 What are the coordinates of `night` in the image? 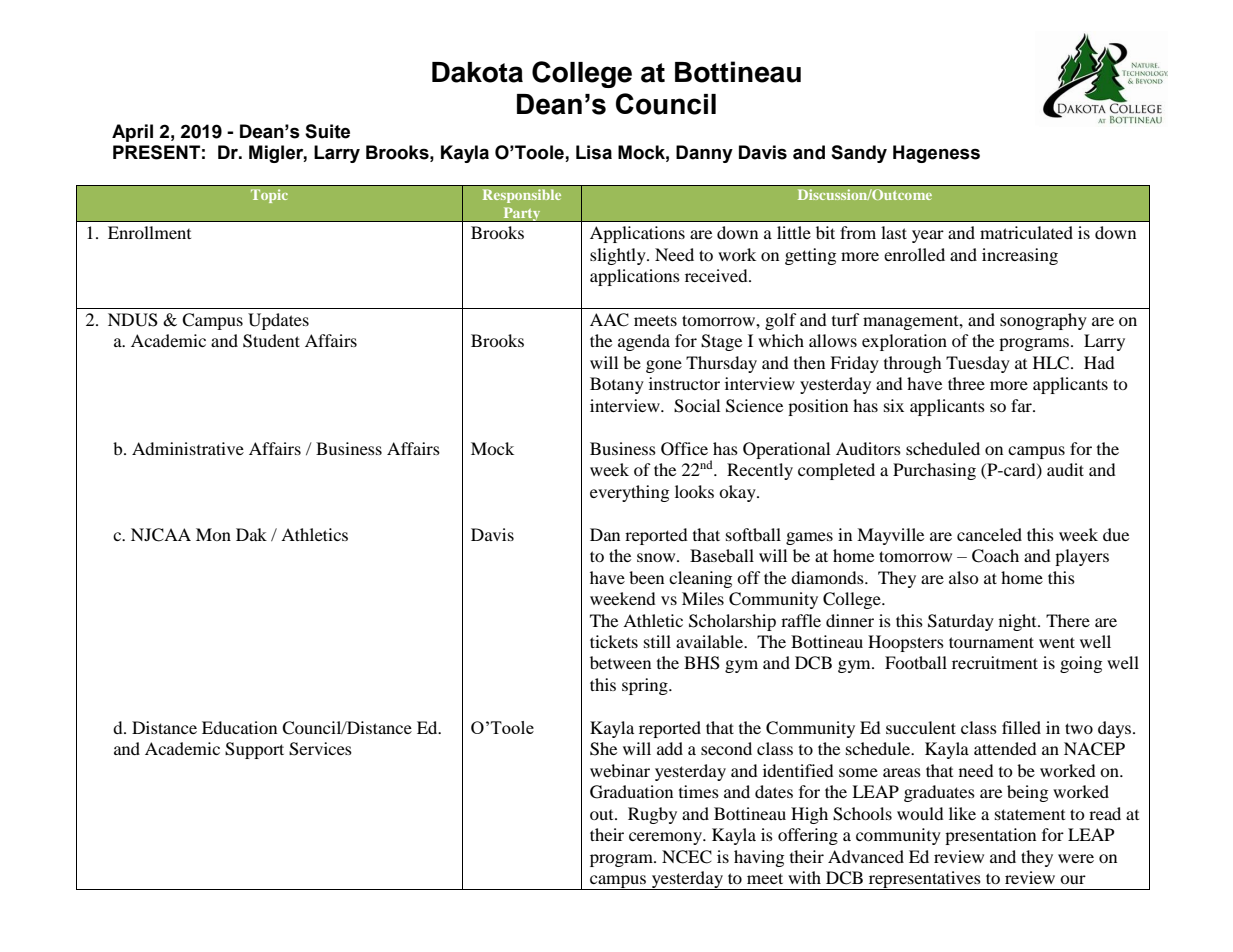 It's located at (1019, 622).
